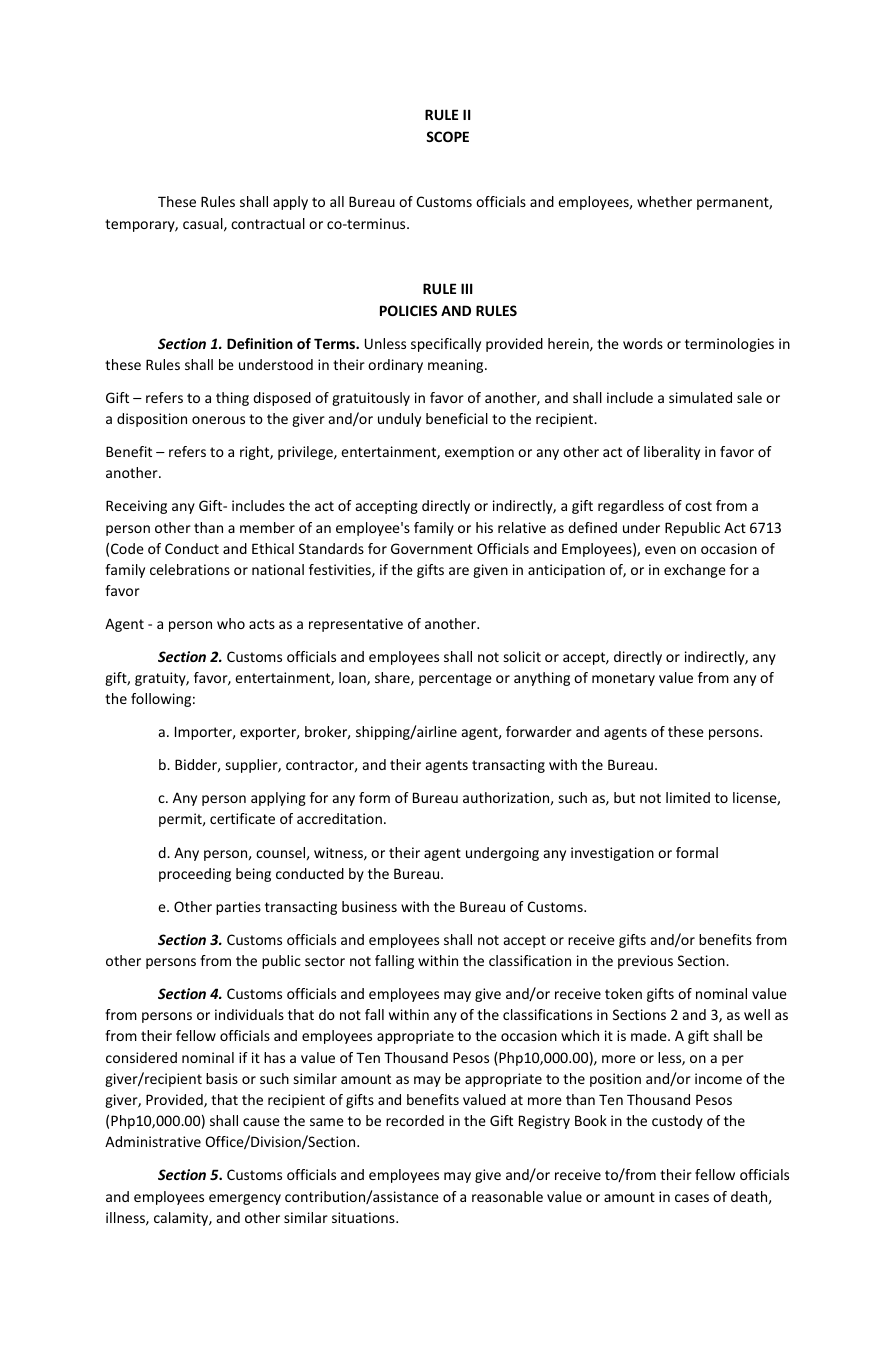  I want to click on SCOPE, so click(447, 136).
